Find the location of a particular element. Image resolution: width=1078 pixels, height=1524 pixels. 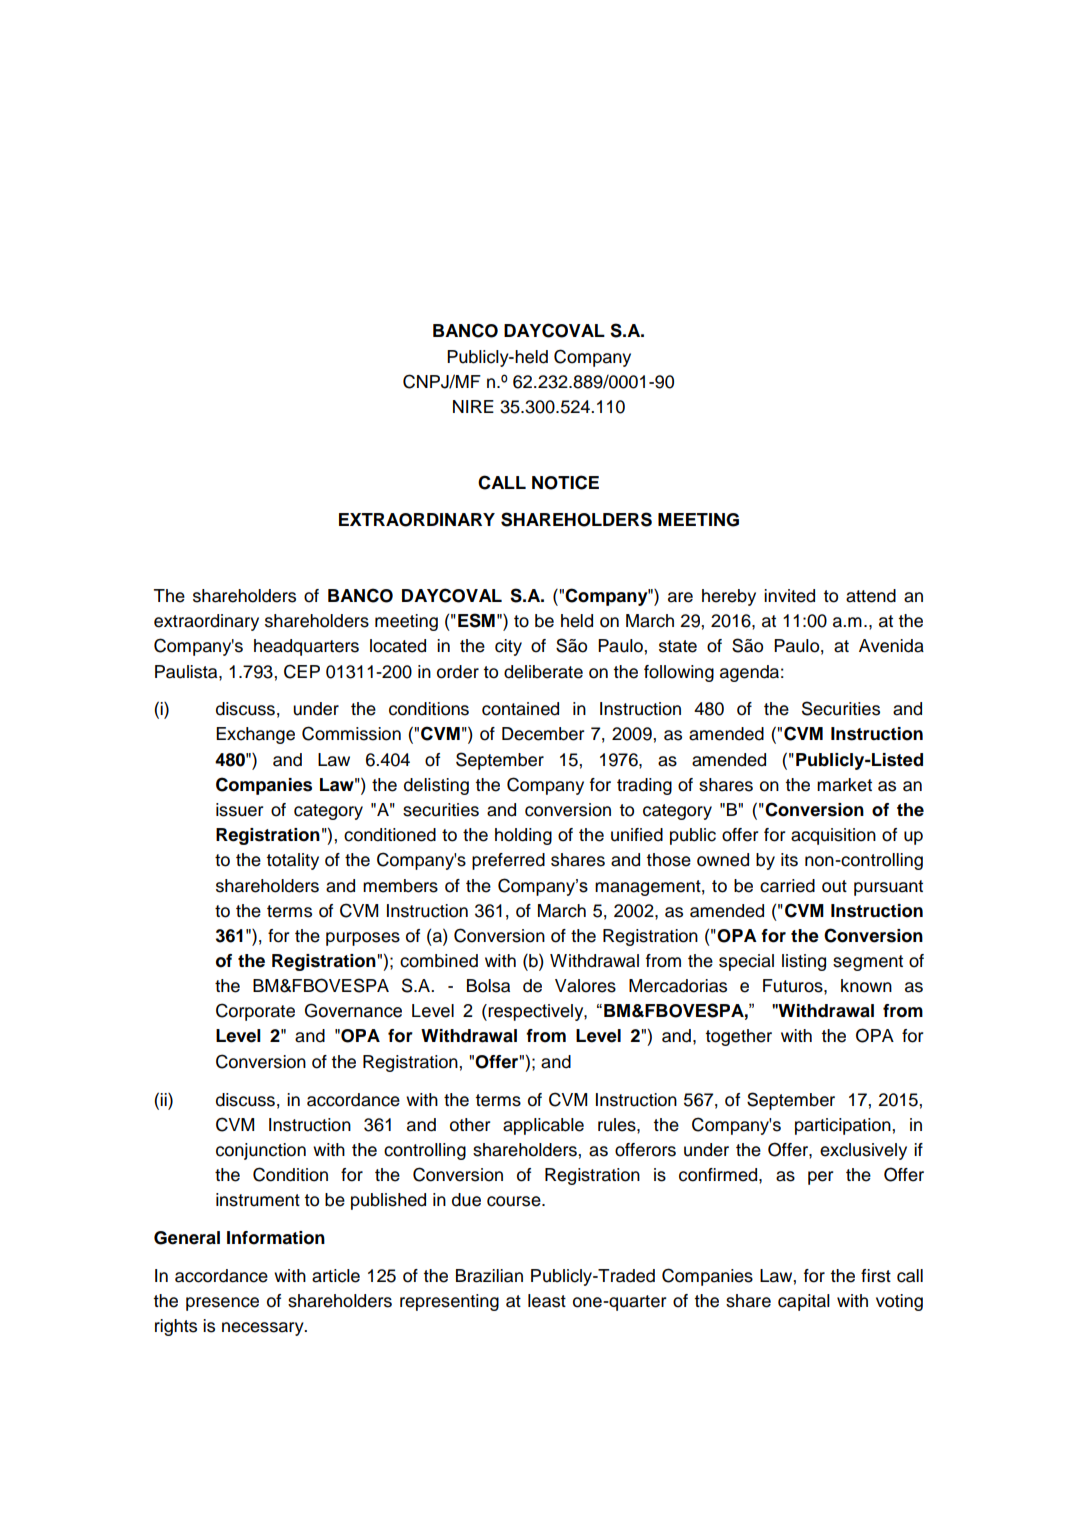

invited is located at coordinates (789, 596).
